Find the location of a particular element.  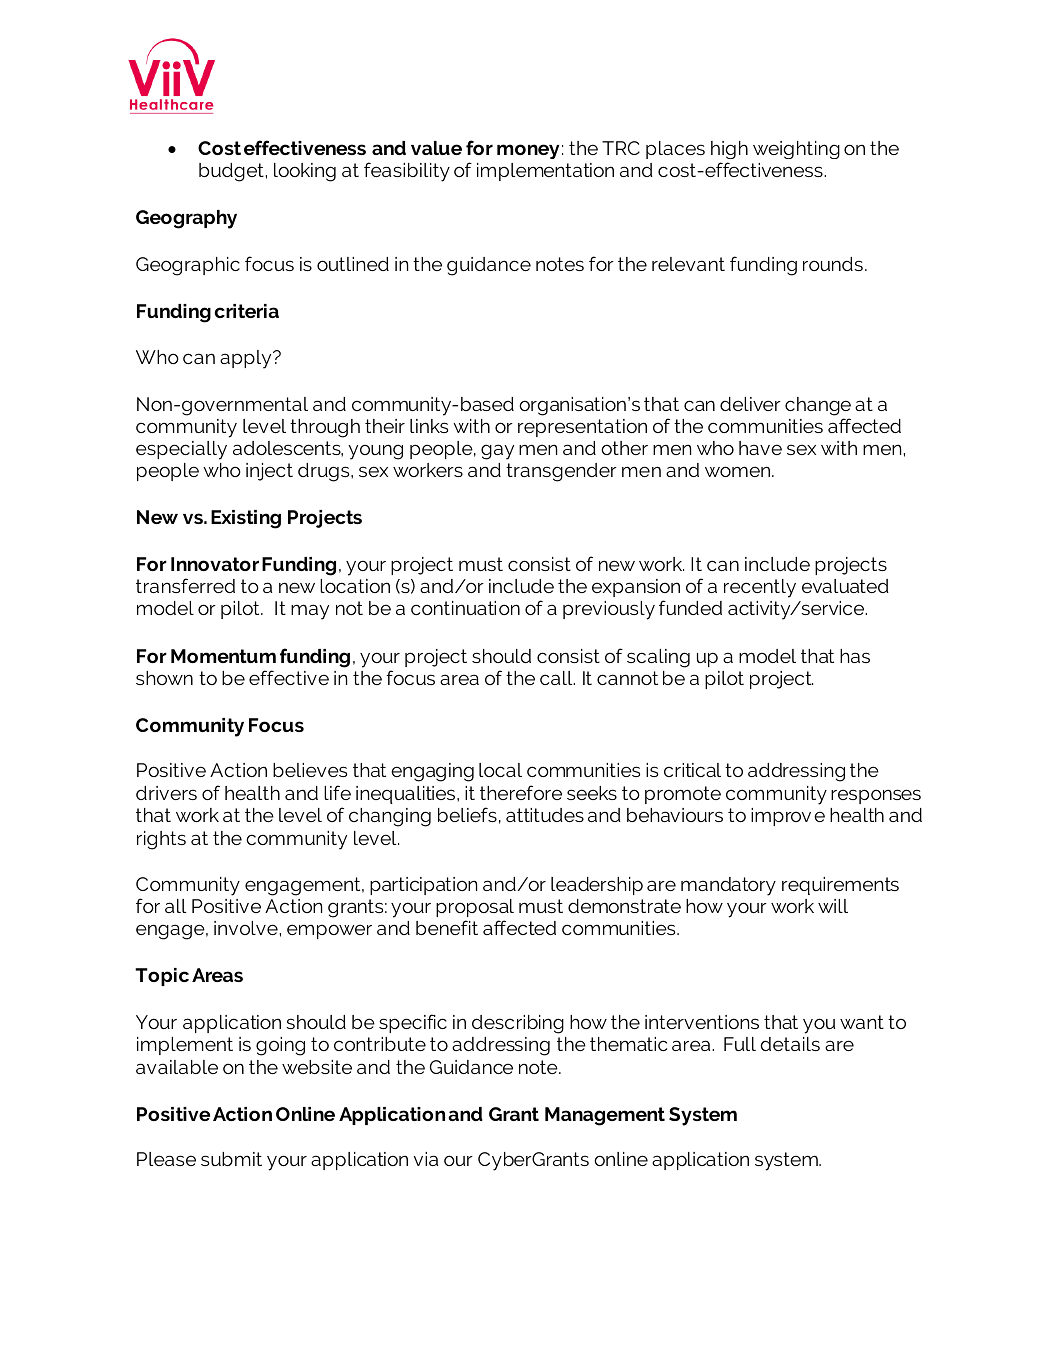

proposal is located at coordinates (475, 908).
